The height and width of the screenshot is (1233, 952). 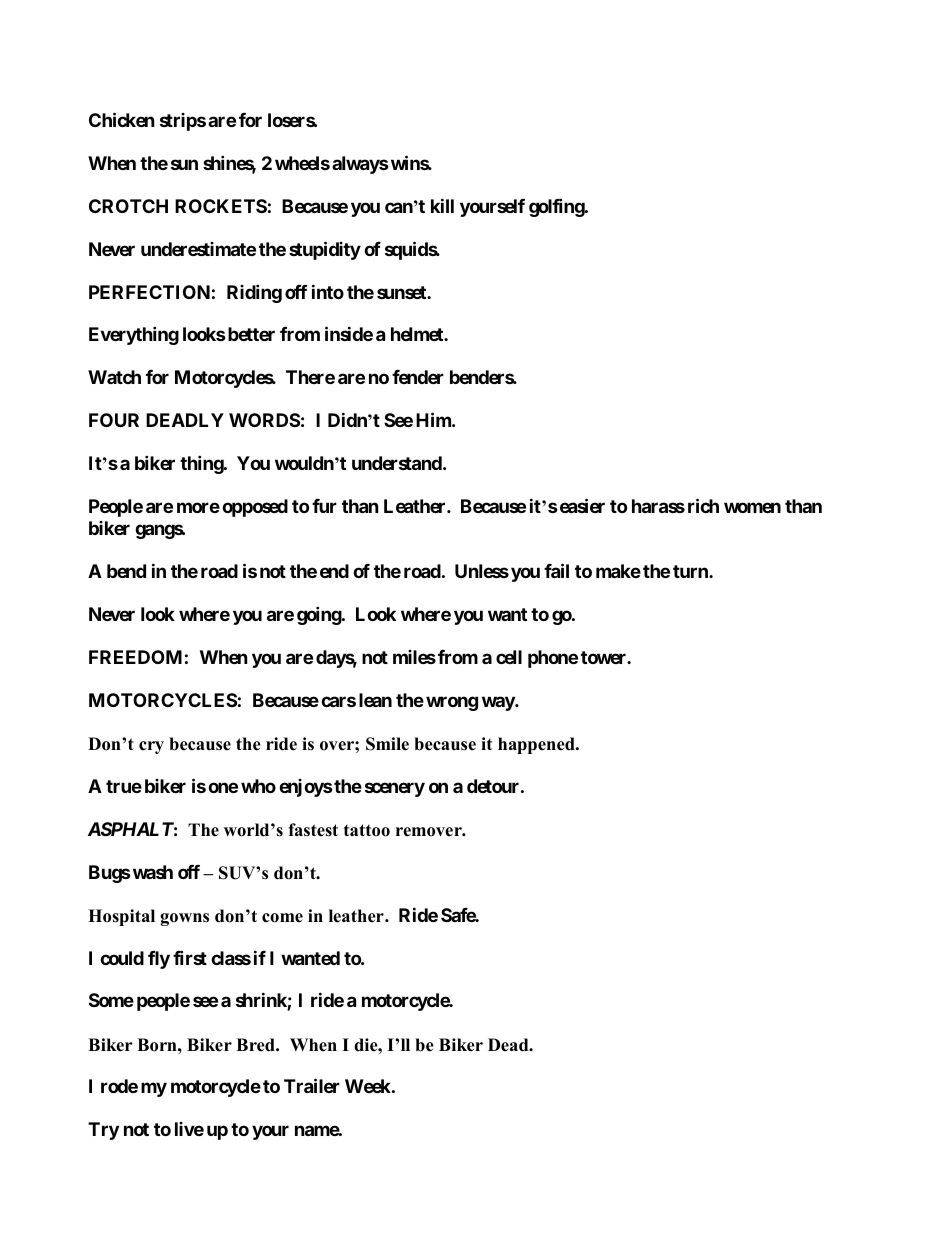 I want to click on kill, so click(x=442, y=205).
